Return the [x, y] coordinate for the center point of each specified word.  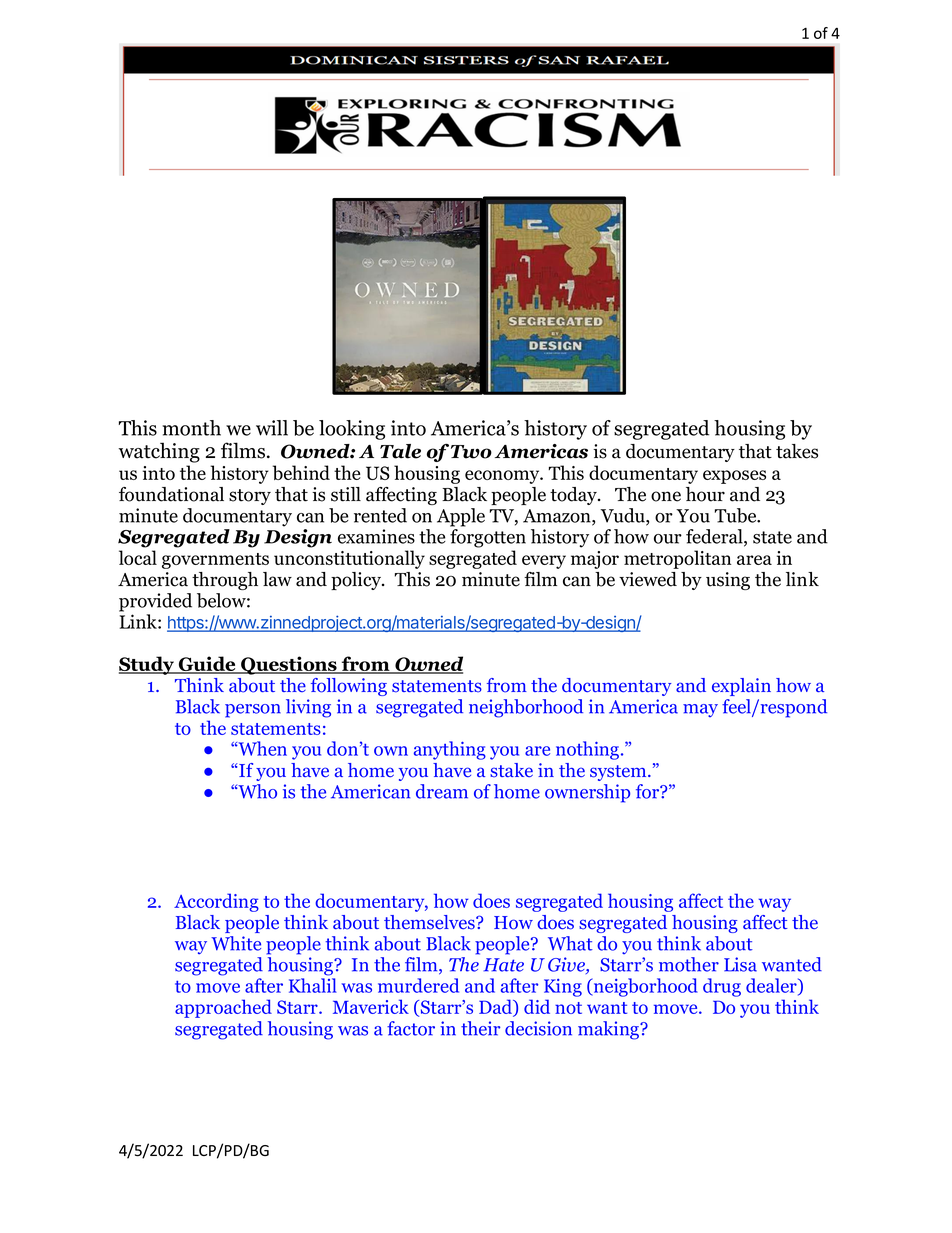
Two [471, 452]
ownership [587, 793]
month [191, 428]
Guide [207, 665]
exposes [734, 477]
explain [741, 687]
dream [442, 791]
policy [357, 581]
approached [223, 1008]
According [216, 902]
